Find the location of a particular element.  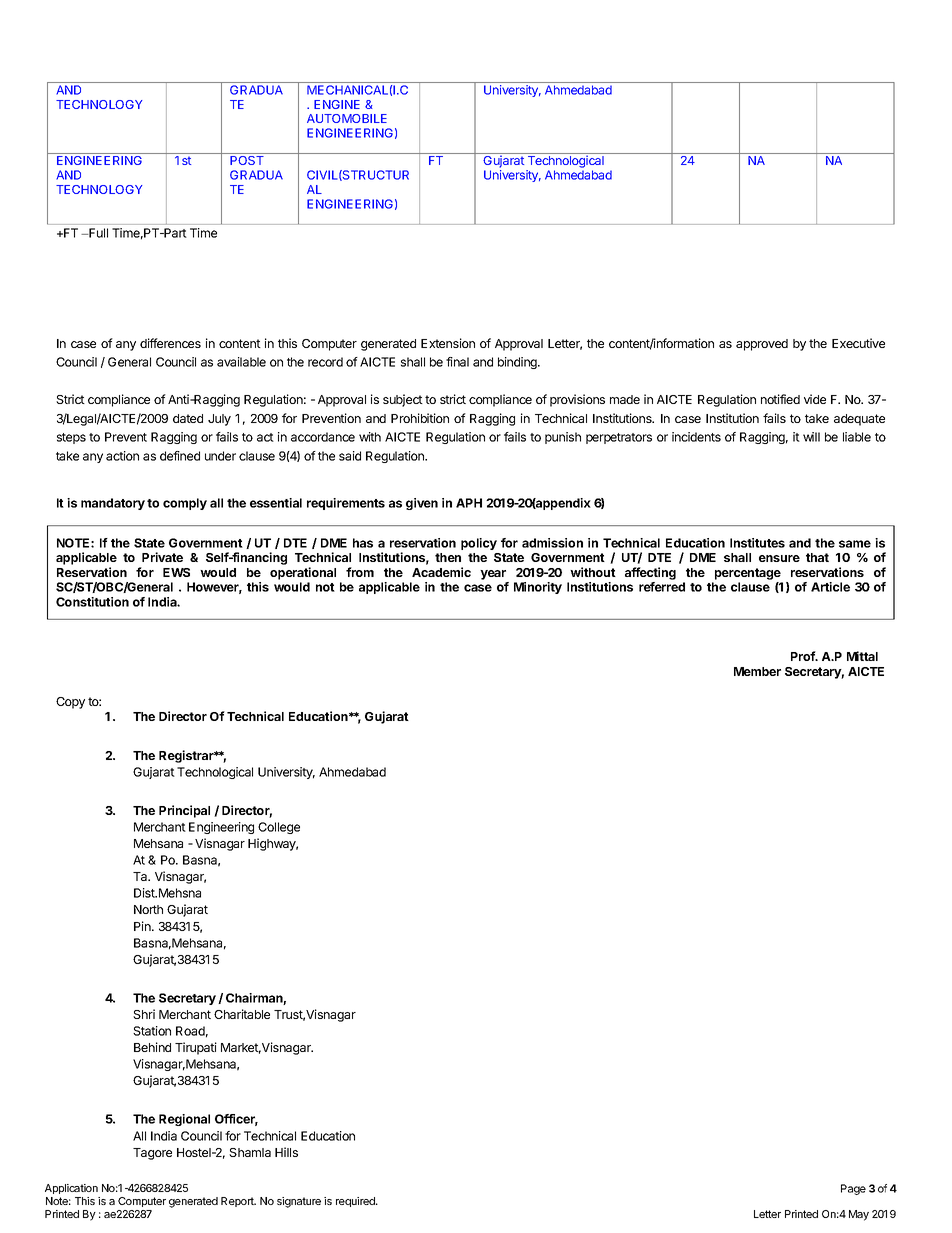

comply is located at coordinates (185, 504).
